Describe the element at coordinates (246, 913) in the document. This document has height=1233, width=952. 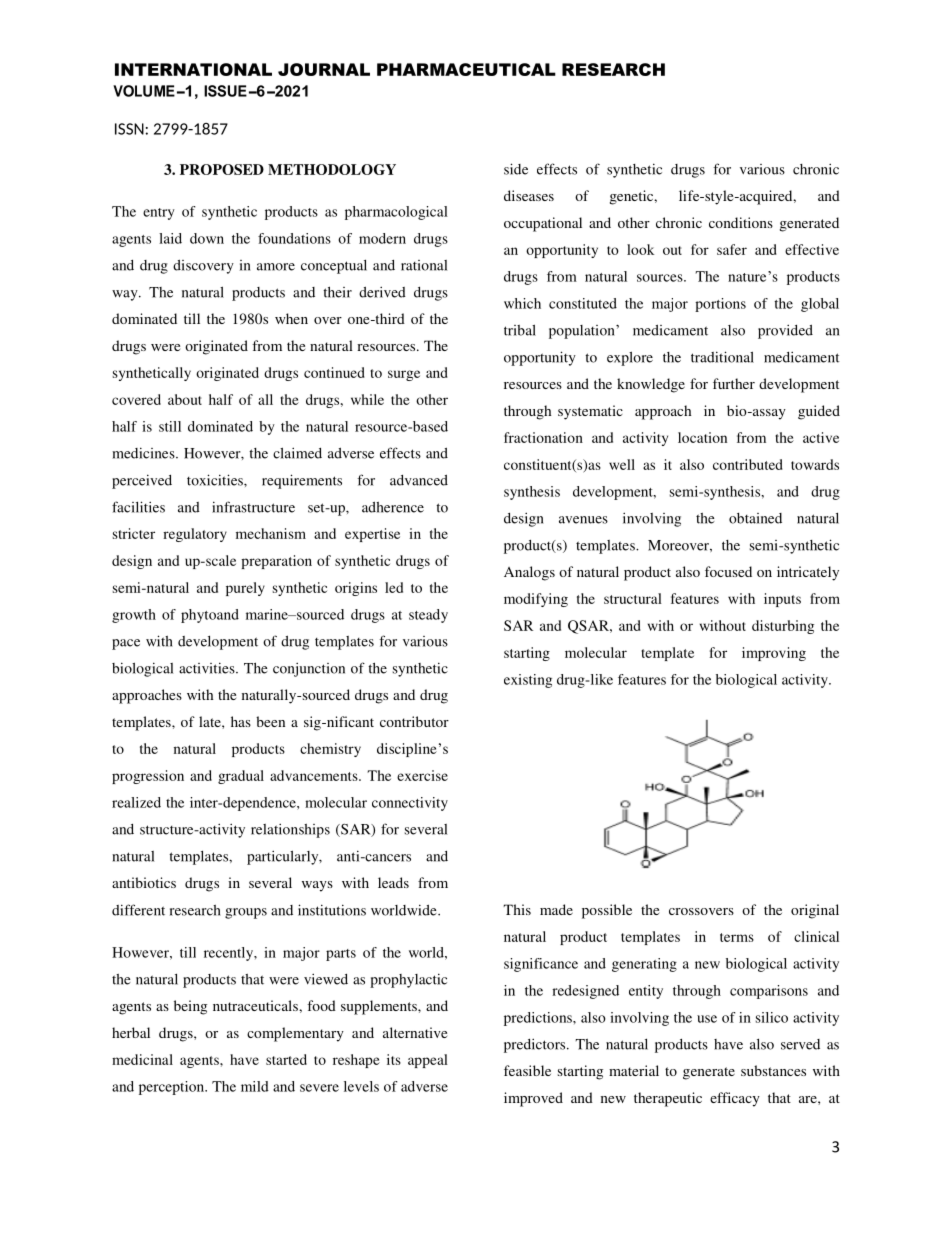
I see `groups` at that location.
